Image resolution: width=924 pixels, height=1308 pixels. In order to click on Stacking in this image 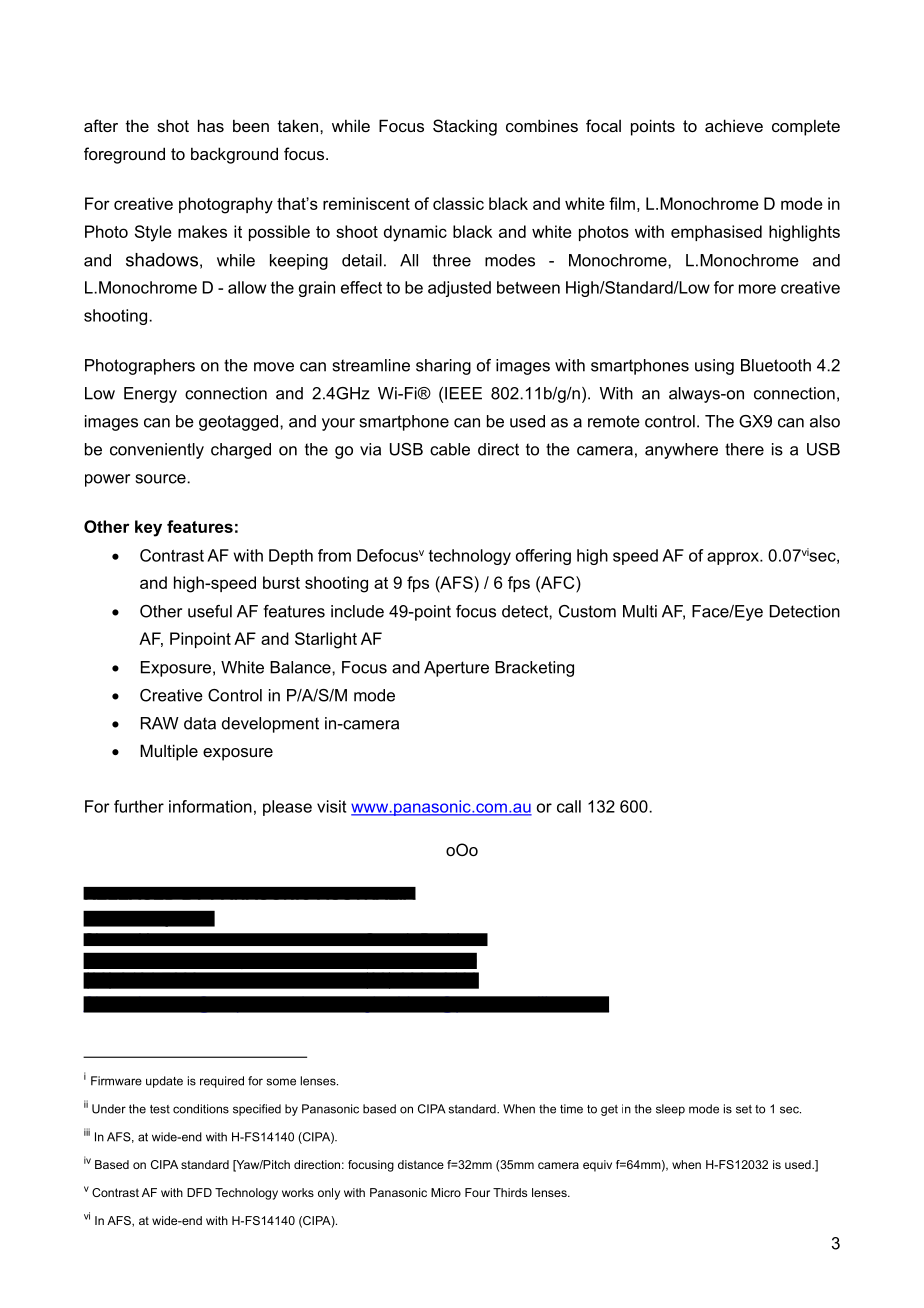, I will do `click(465, 127)`.
